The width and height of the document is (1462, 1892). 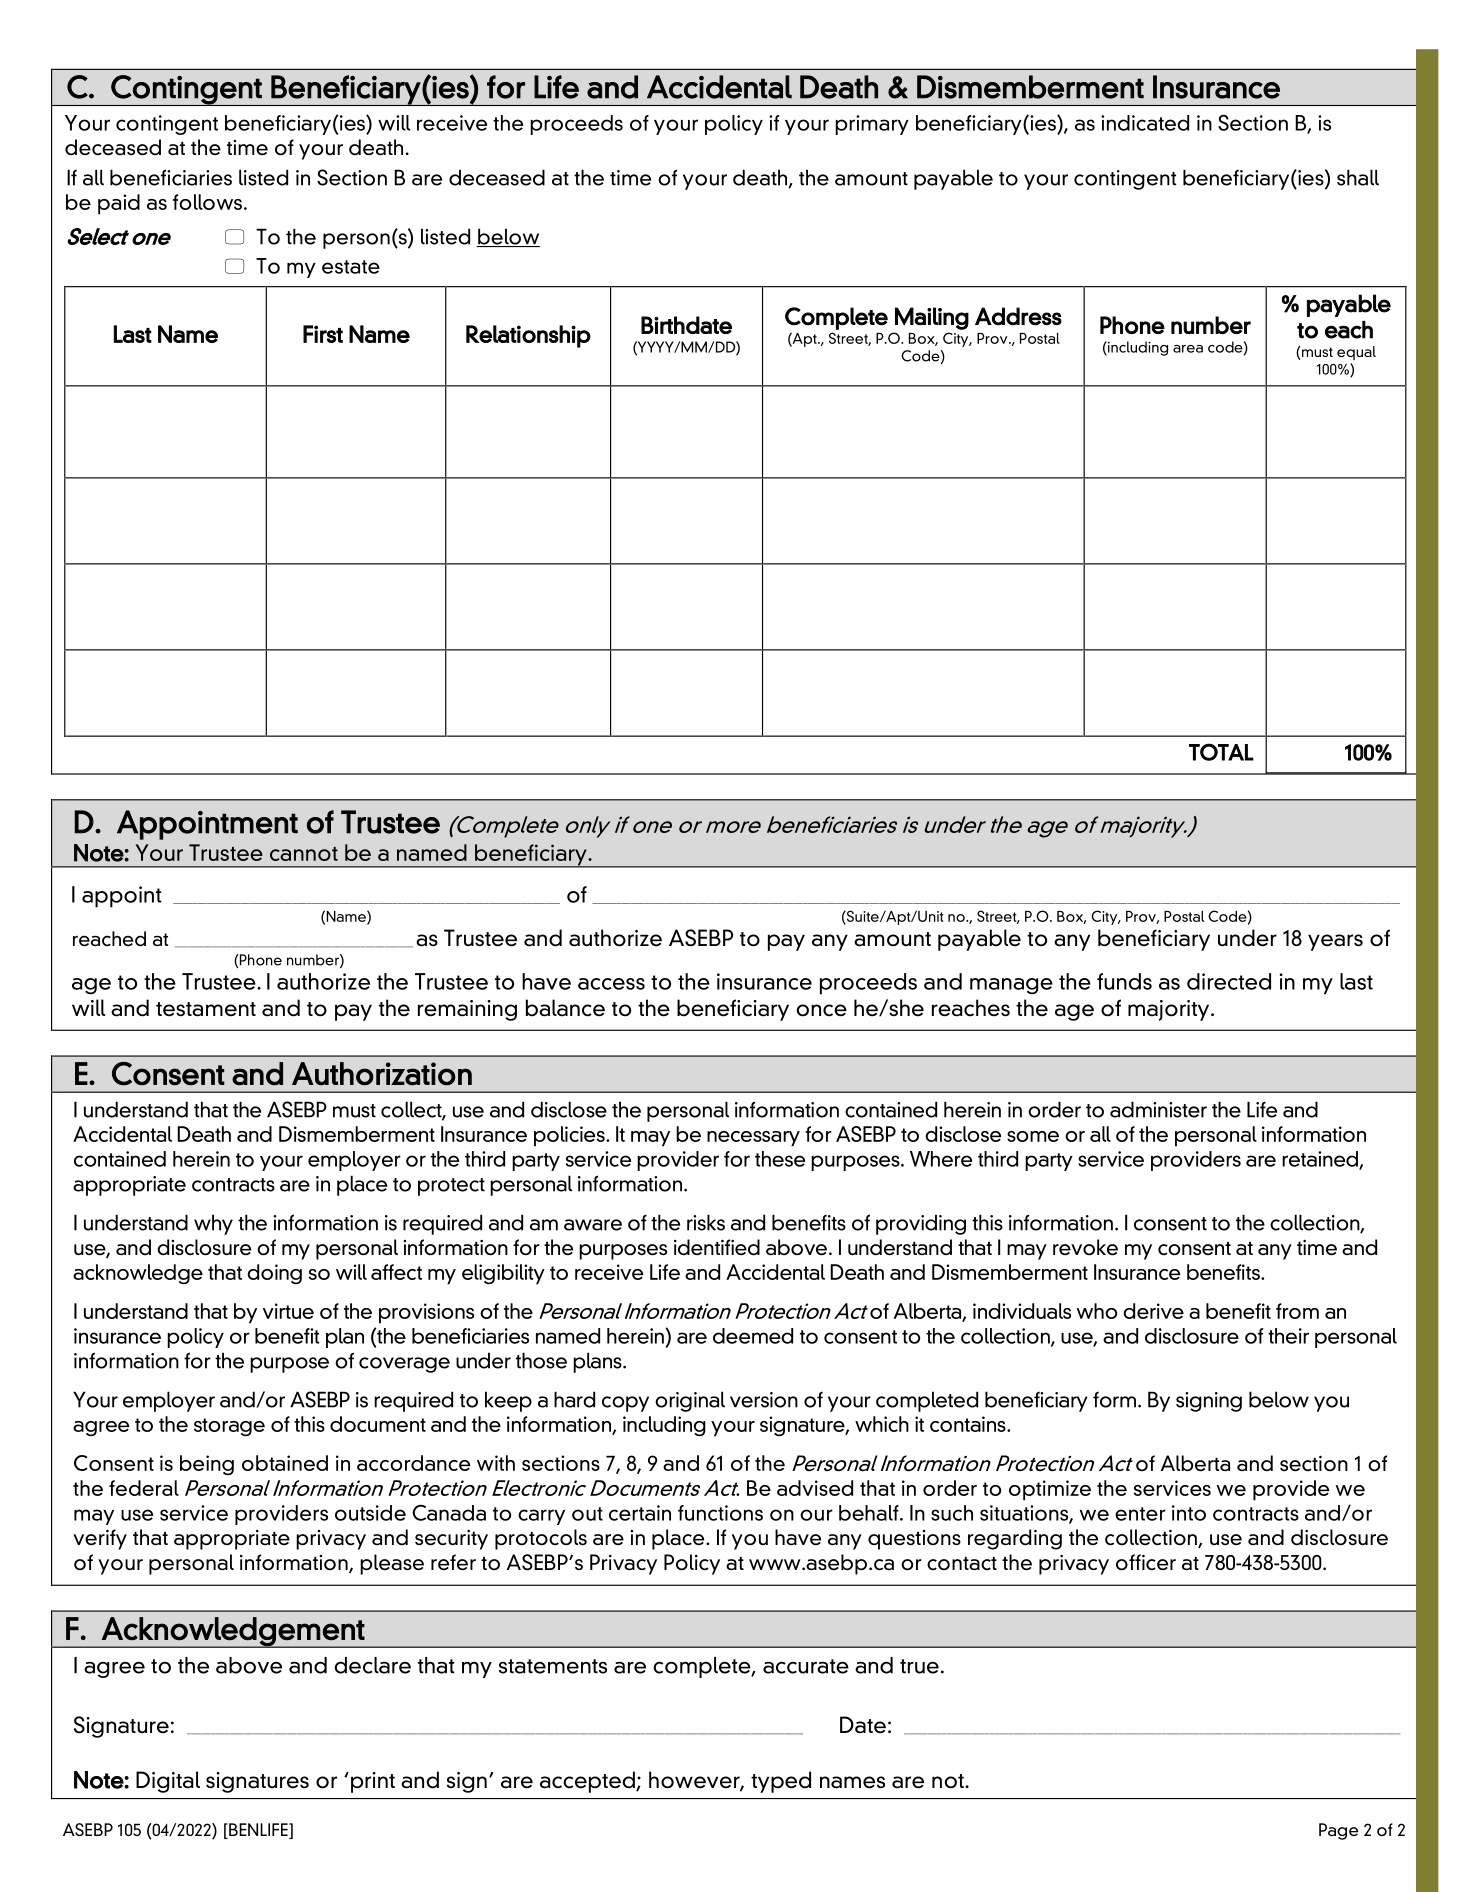 I want to click on indicated, so click(x=1145, y=123).
